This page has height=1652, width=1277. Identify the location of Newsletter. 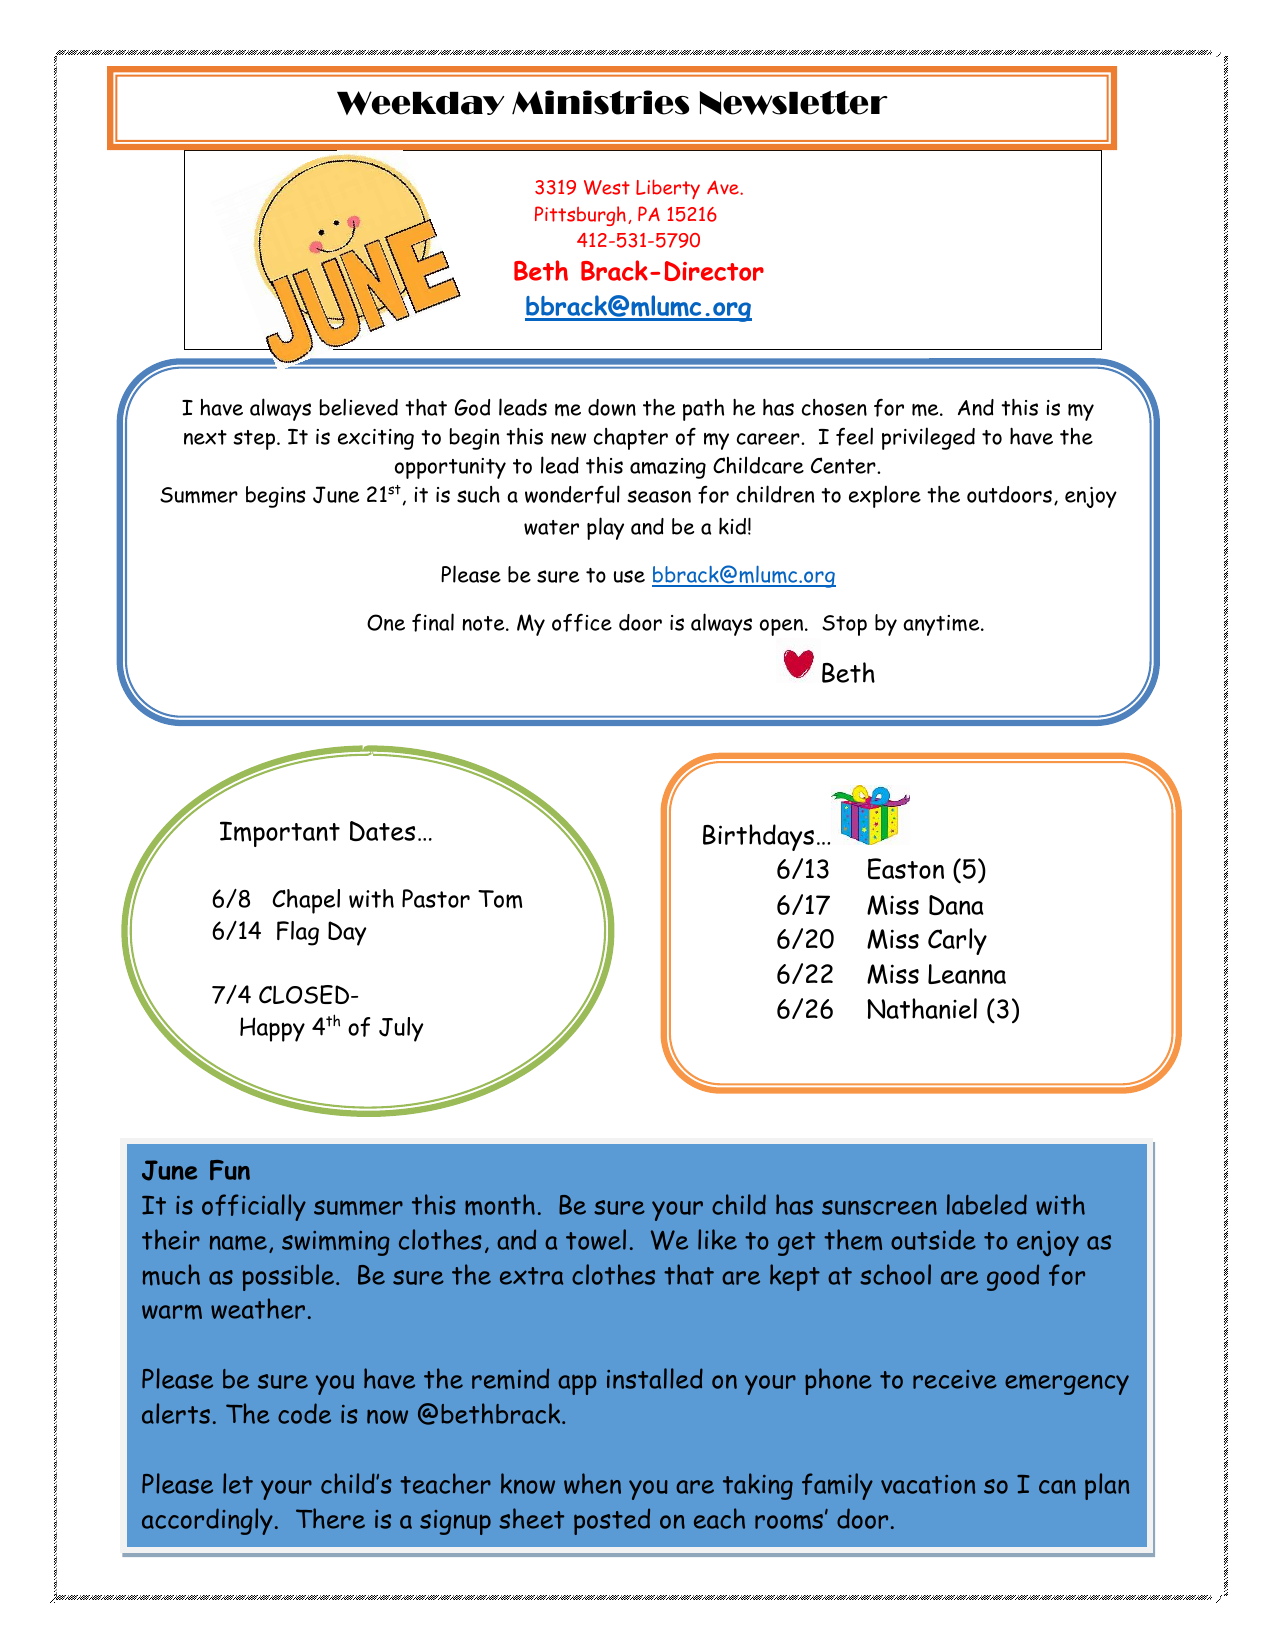
(794, 102).
